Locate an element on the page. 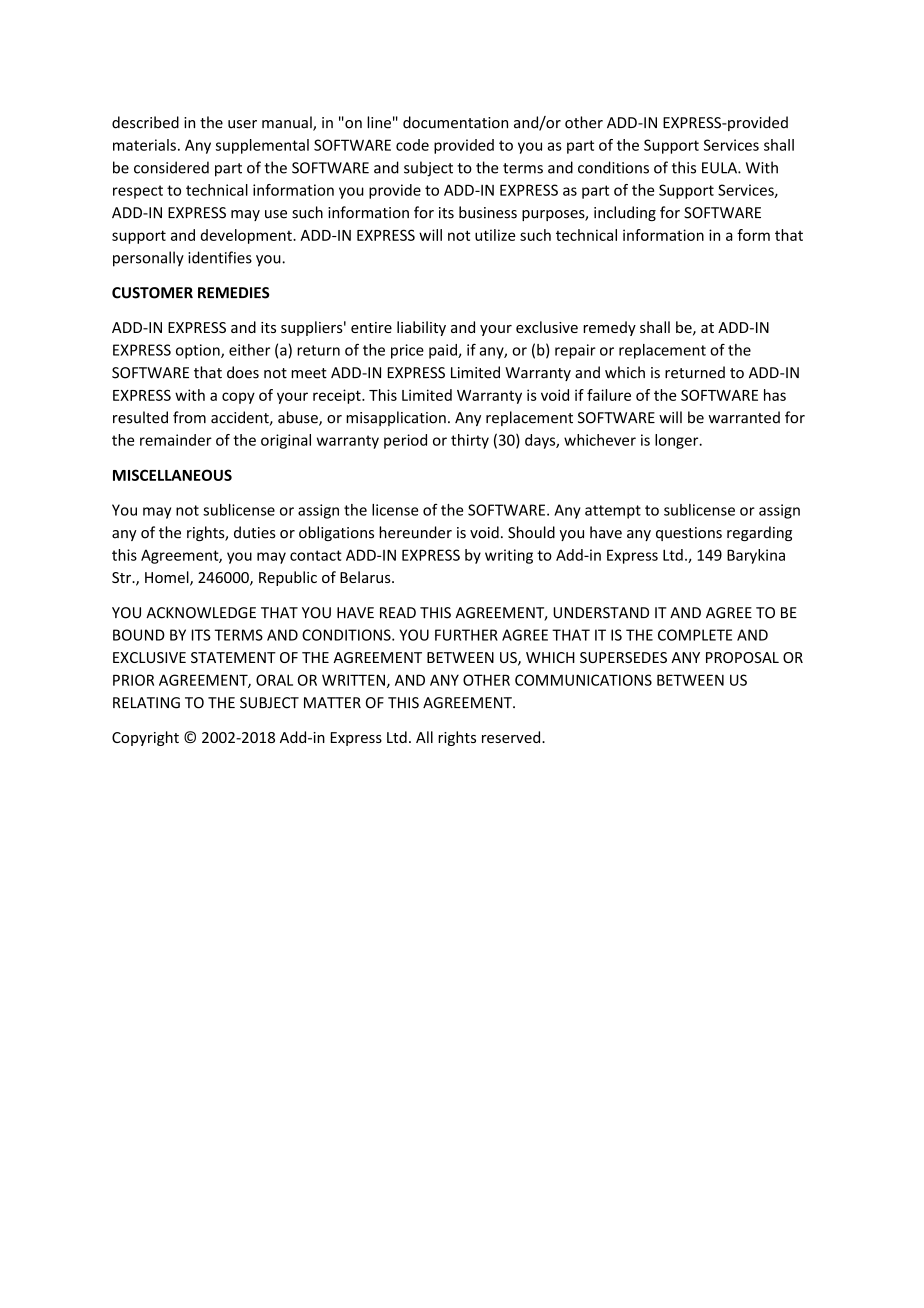 This image has height=1308, width=924. code is located at coordinates (412, 145).
